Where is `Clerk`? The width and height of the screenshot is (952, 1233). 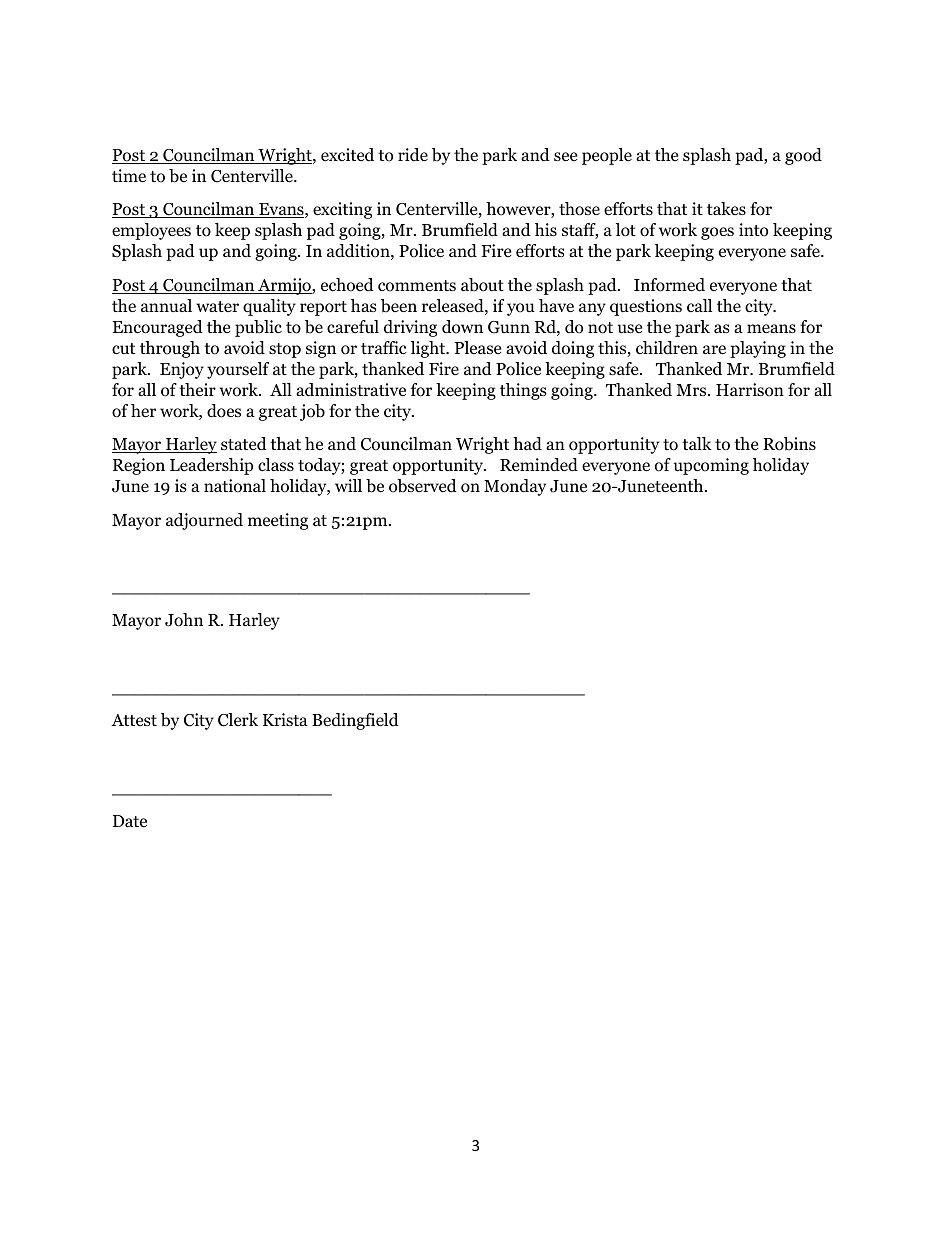
Clerk is located at coordinates (238, 720).
